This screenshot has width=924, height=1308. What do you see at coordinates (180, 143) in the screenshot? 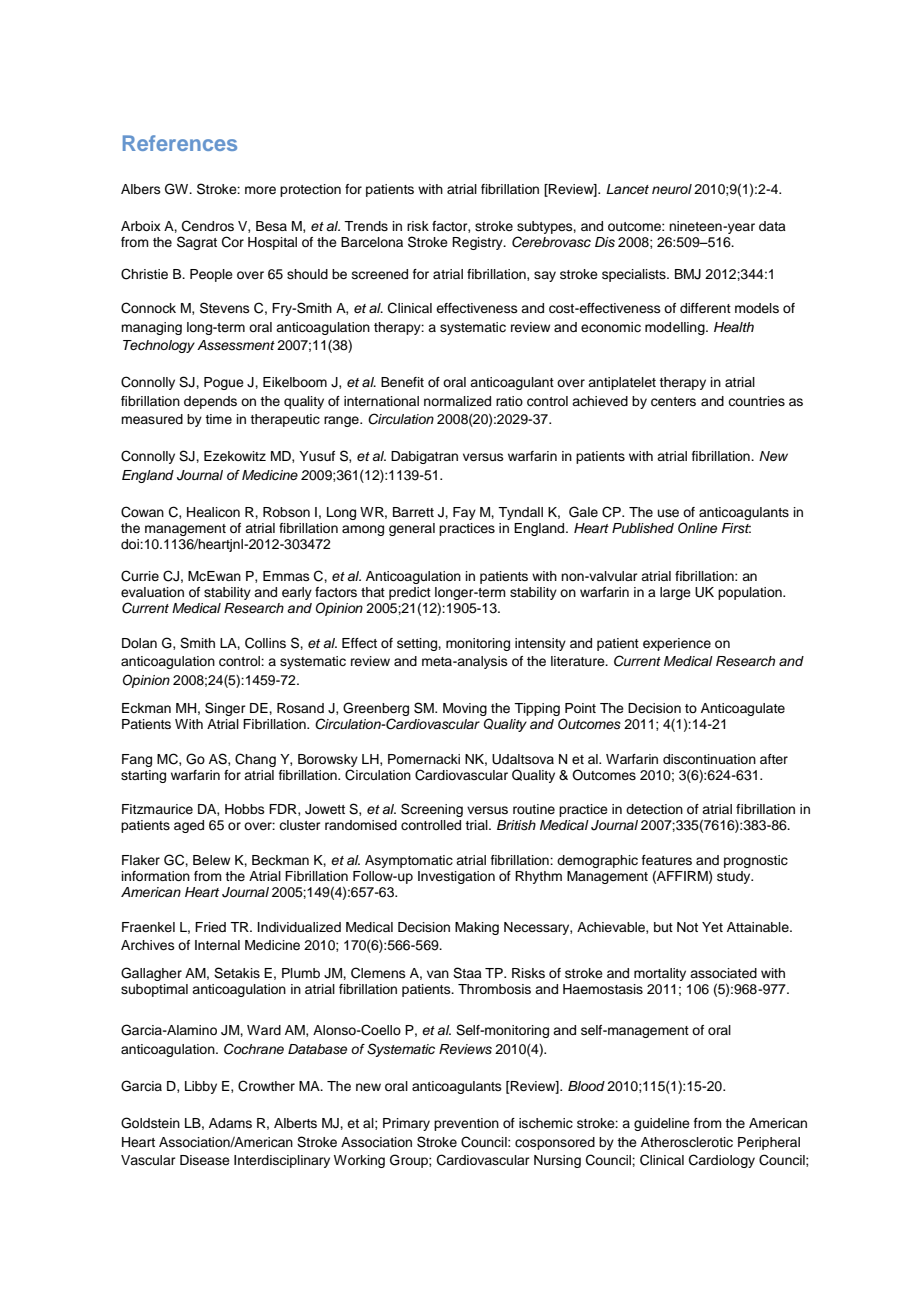
I see `References` at bounding box center [180, 143].
